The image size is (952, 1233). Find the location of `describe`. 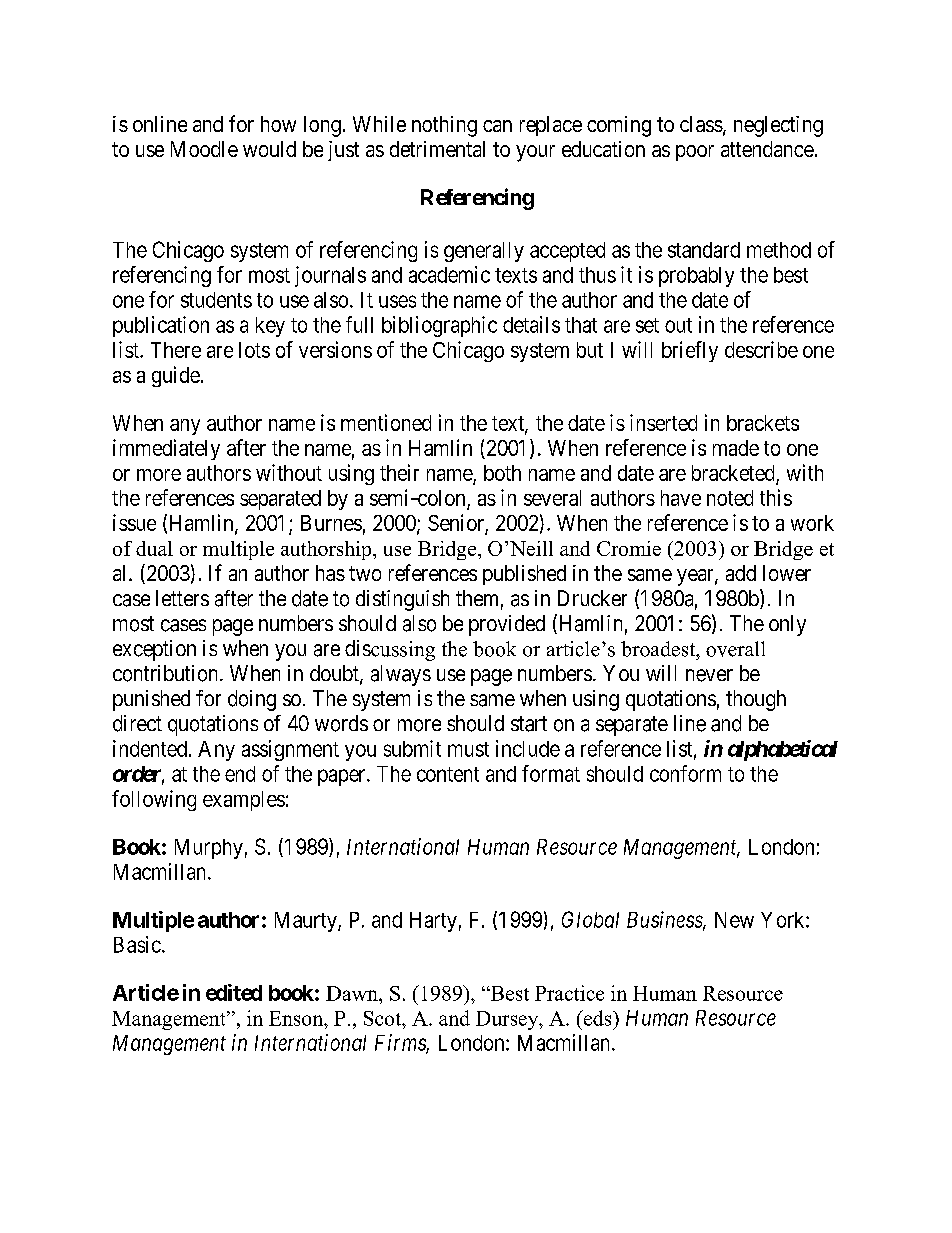

describe is located at coordinates (761, 349).
